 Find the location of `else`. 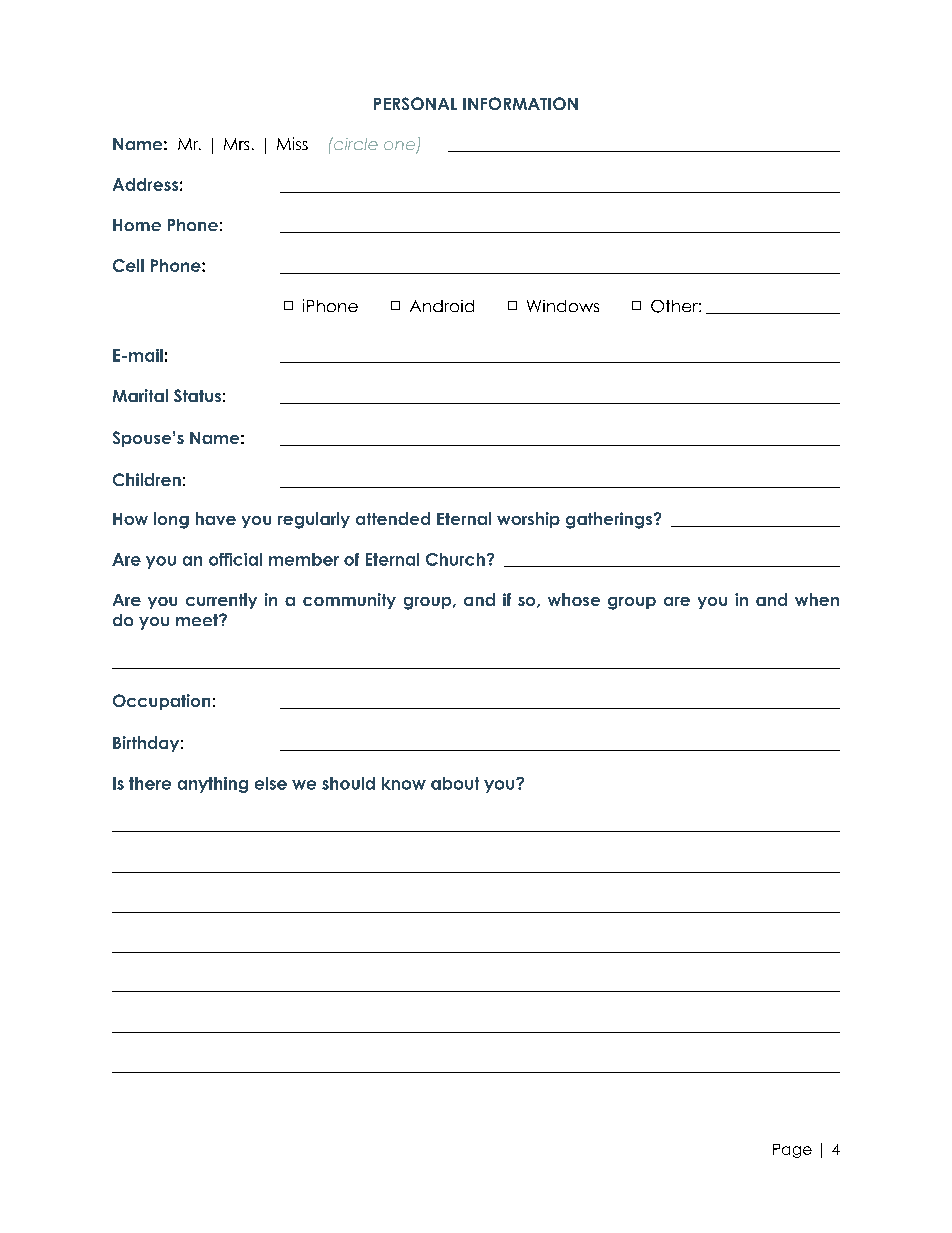

else is located at coordinates (271, 783).
